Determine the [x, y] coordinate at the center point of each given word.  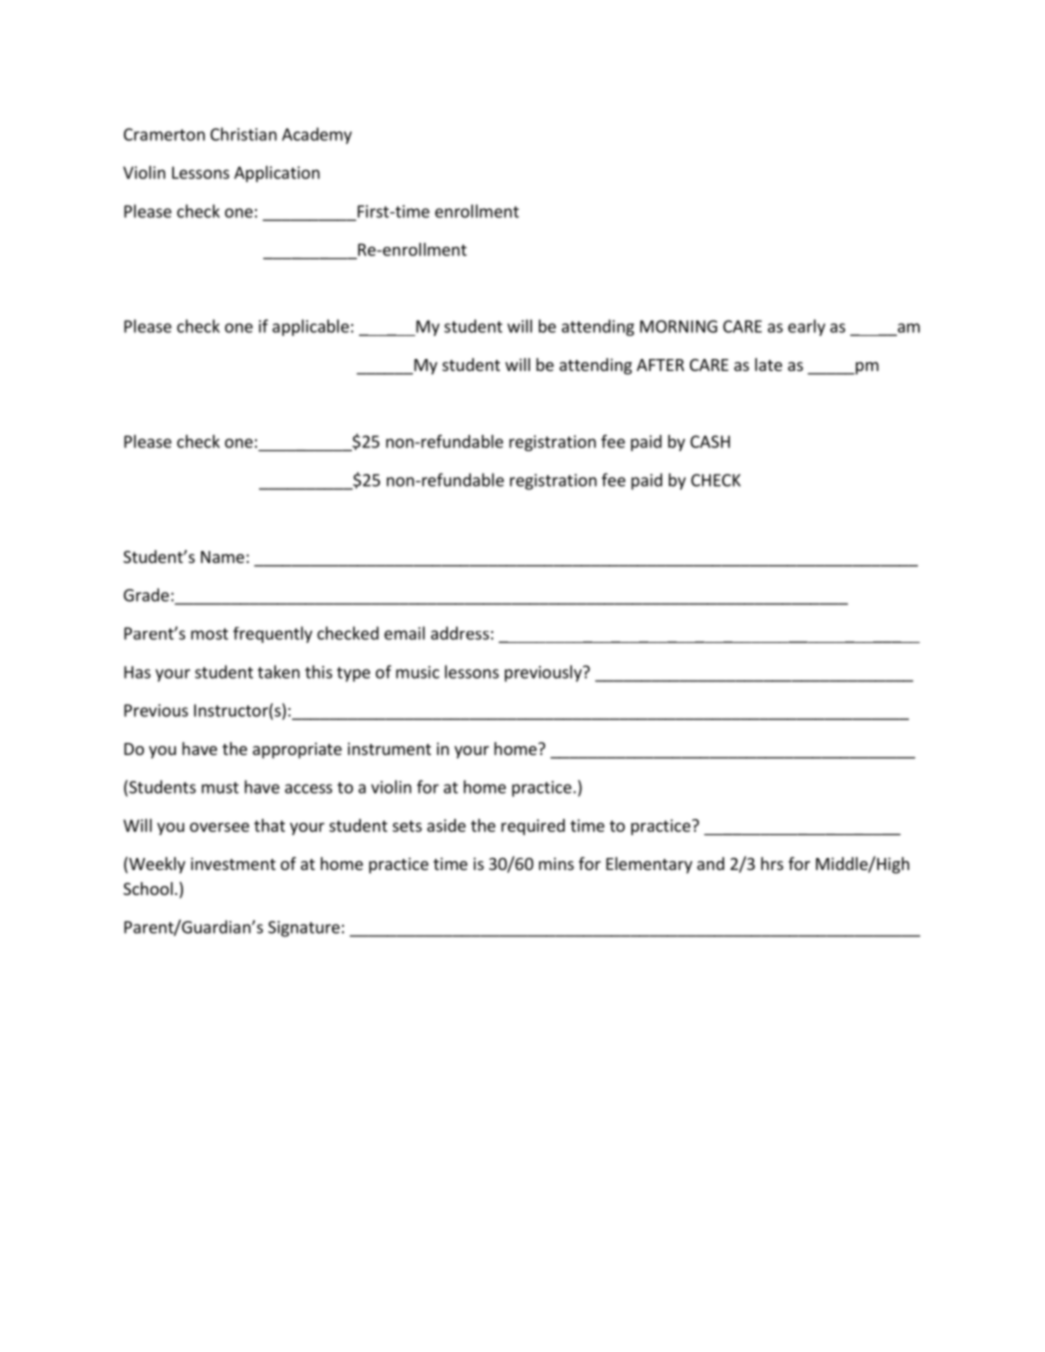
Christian [243, 134]
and [710, 863]
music [417, 672]
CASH [710, 441]
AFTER [660, 365]
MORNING [678, 326]
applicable [310, 327]
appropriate [297, 750]
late [768, 364]
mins [556, 863]
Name [224, 557]
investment [233, 863]
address [460, 633]
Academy [317, 135]
